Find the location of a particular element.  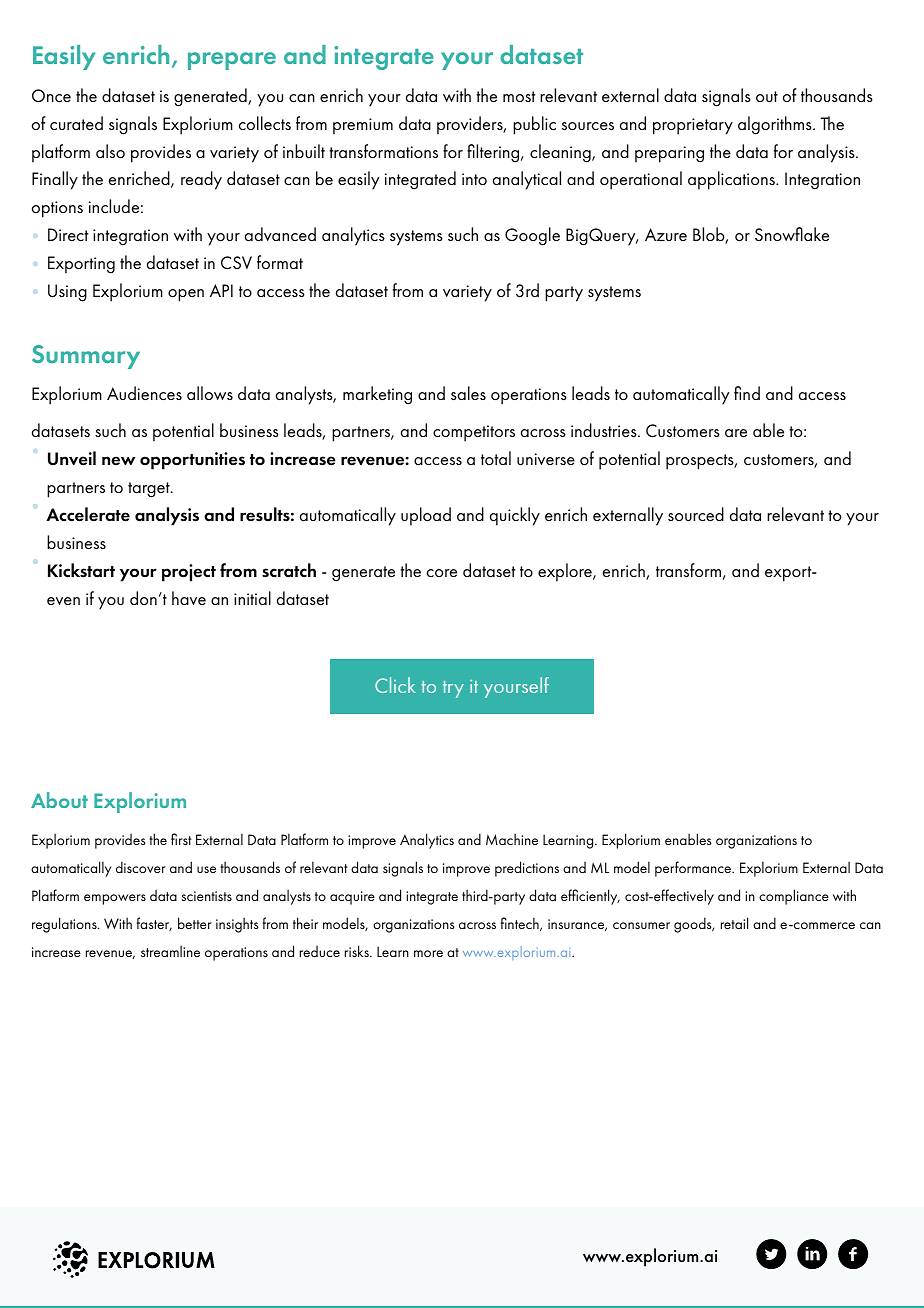

proprietary is located at coordinates (693, 126).
